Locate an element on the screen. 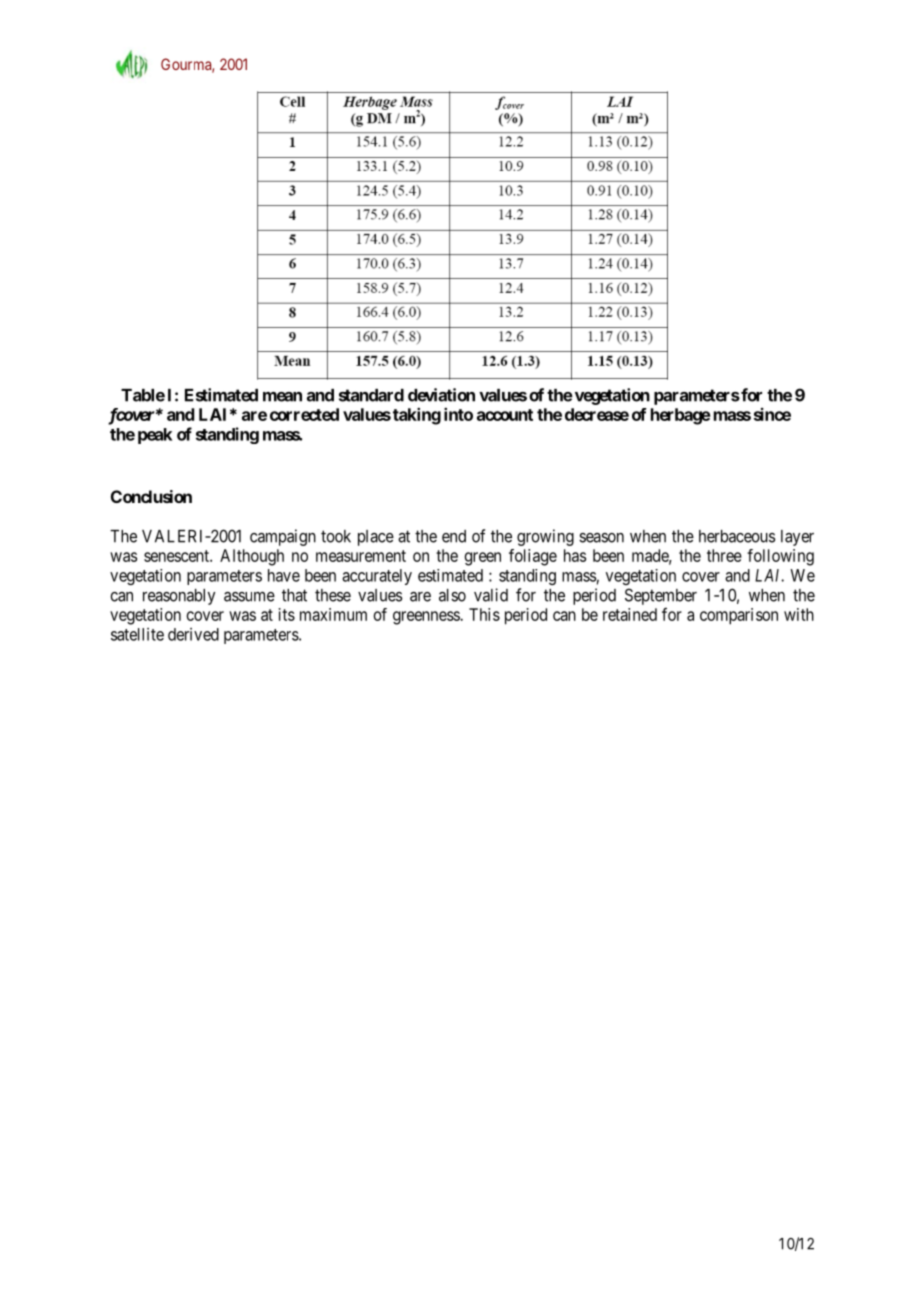  deviation is located at coordinates (441, 395).
